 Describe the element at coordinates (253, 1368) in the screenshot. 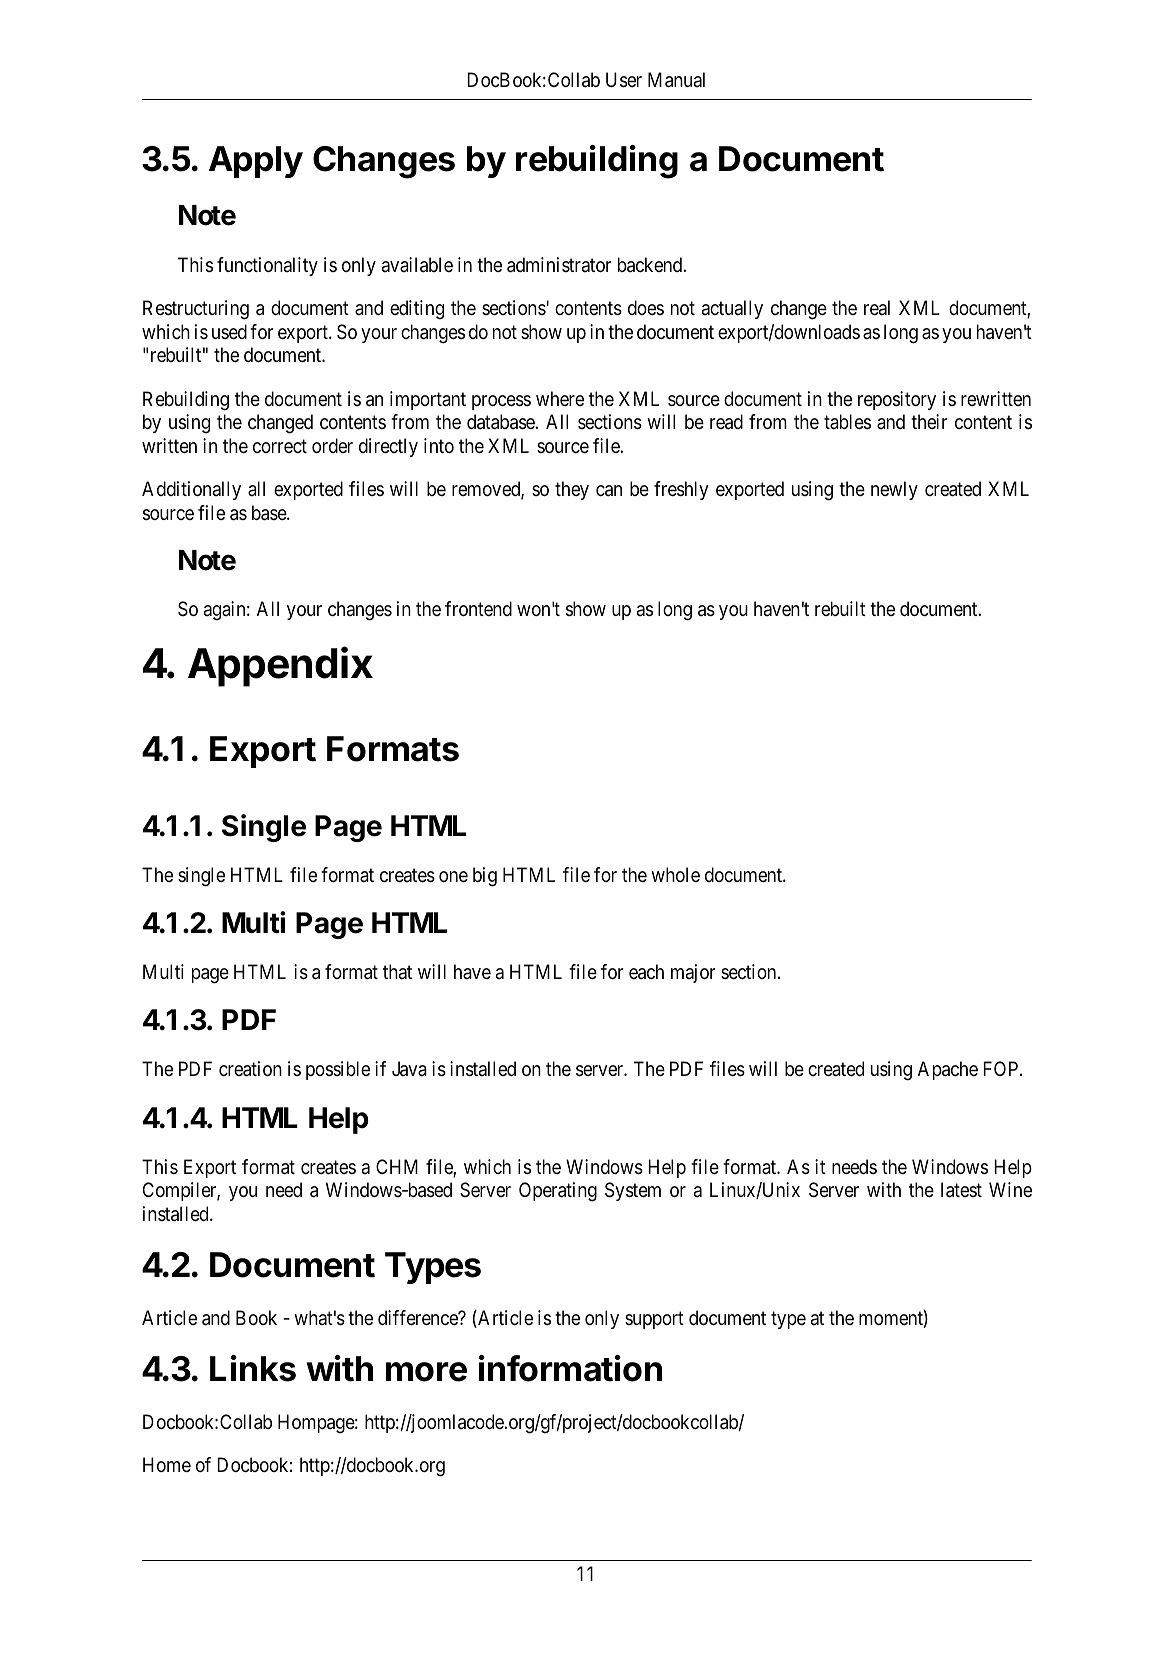

I see `Links` at that location.
